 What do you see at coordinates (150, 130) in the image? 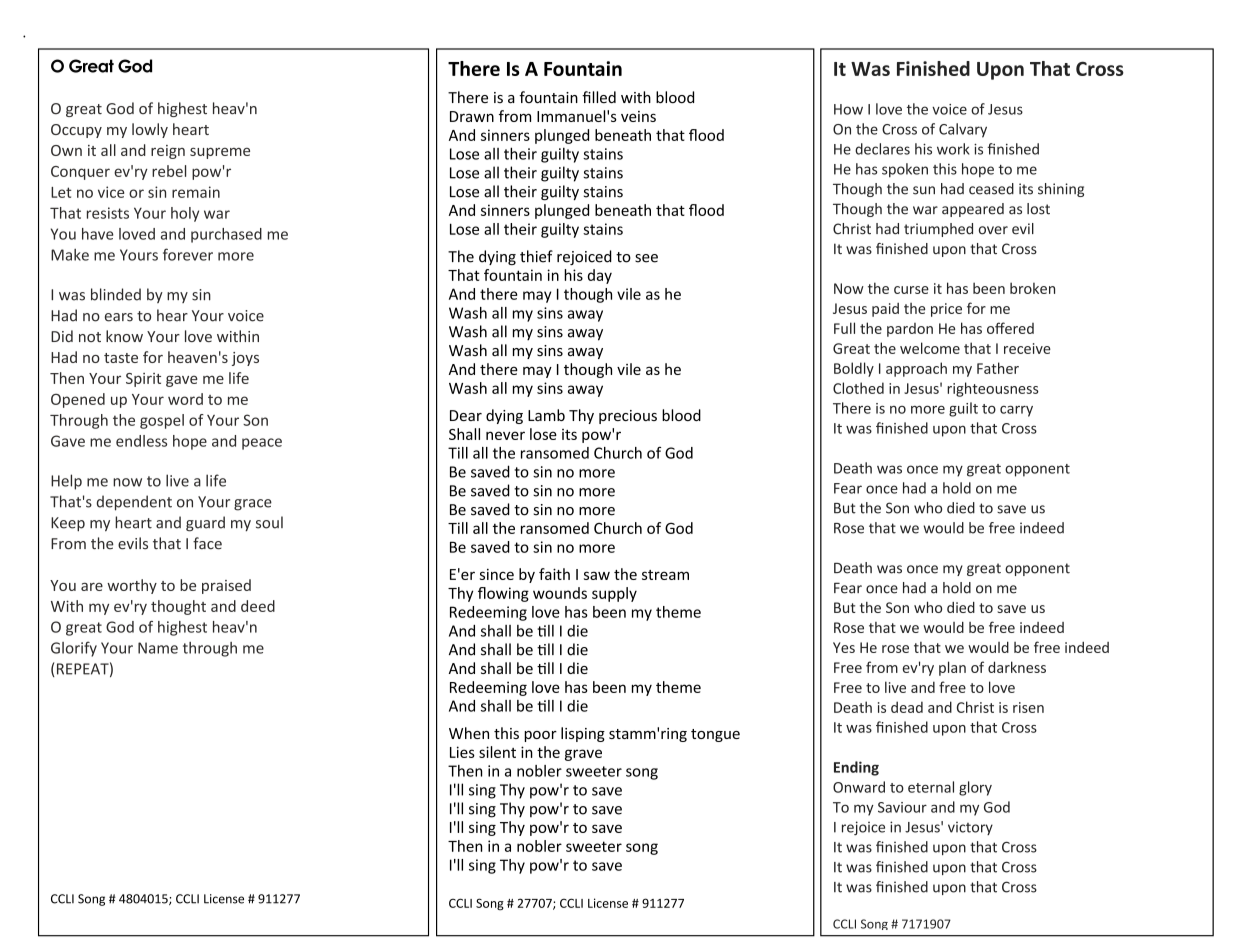
I see `lowly` at bounding box center [150, 130].
